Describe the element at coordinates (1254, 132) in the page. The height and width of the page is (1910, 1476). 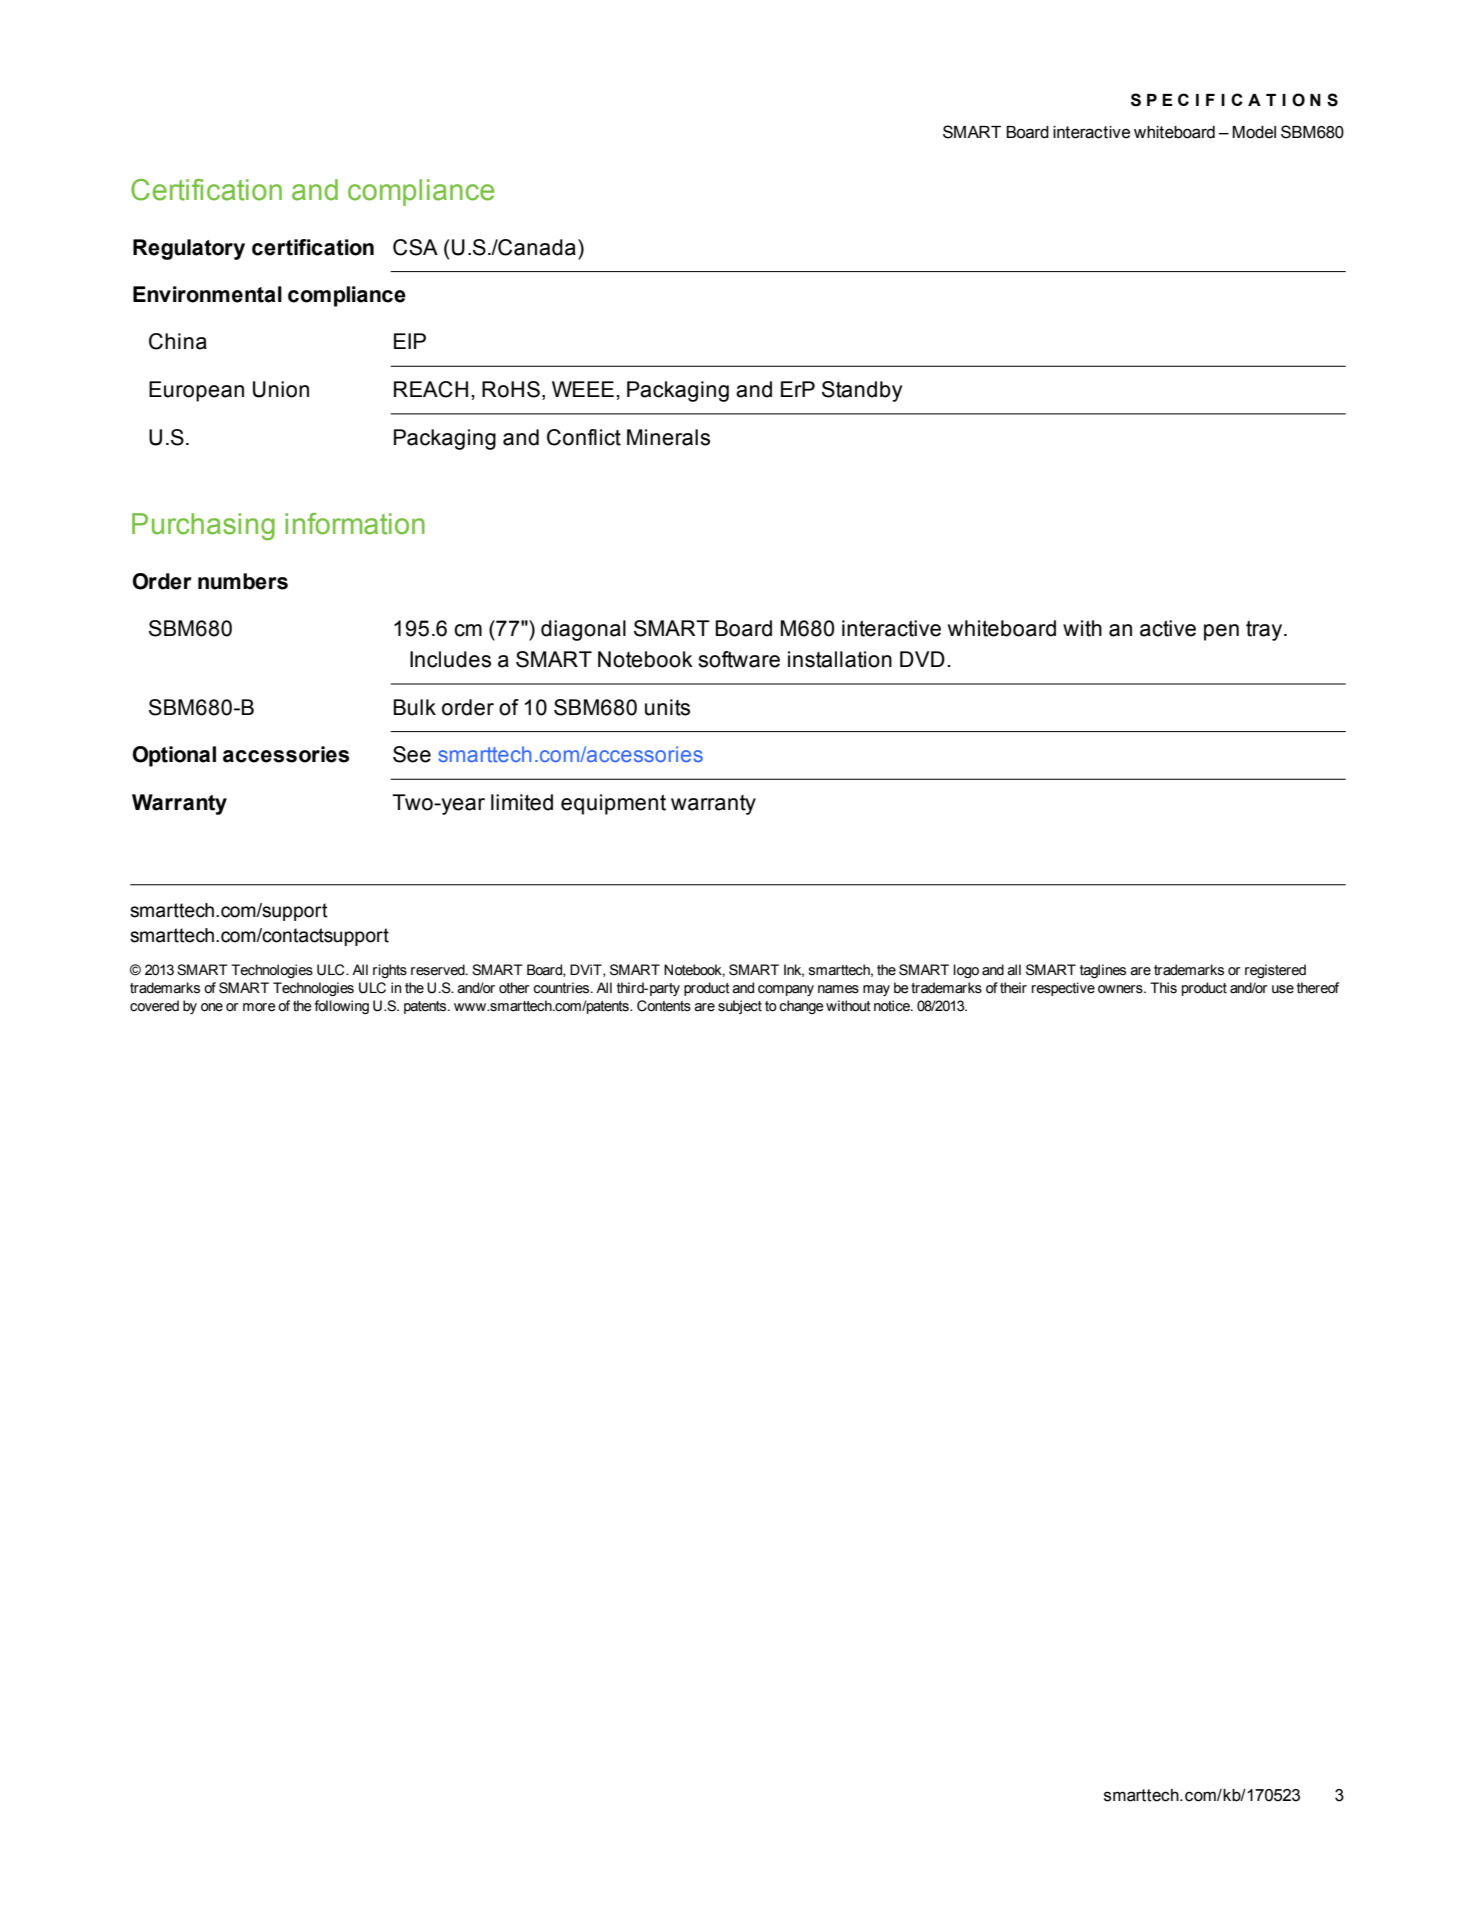
I see `Model` at that location.
